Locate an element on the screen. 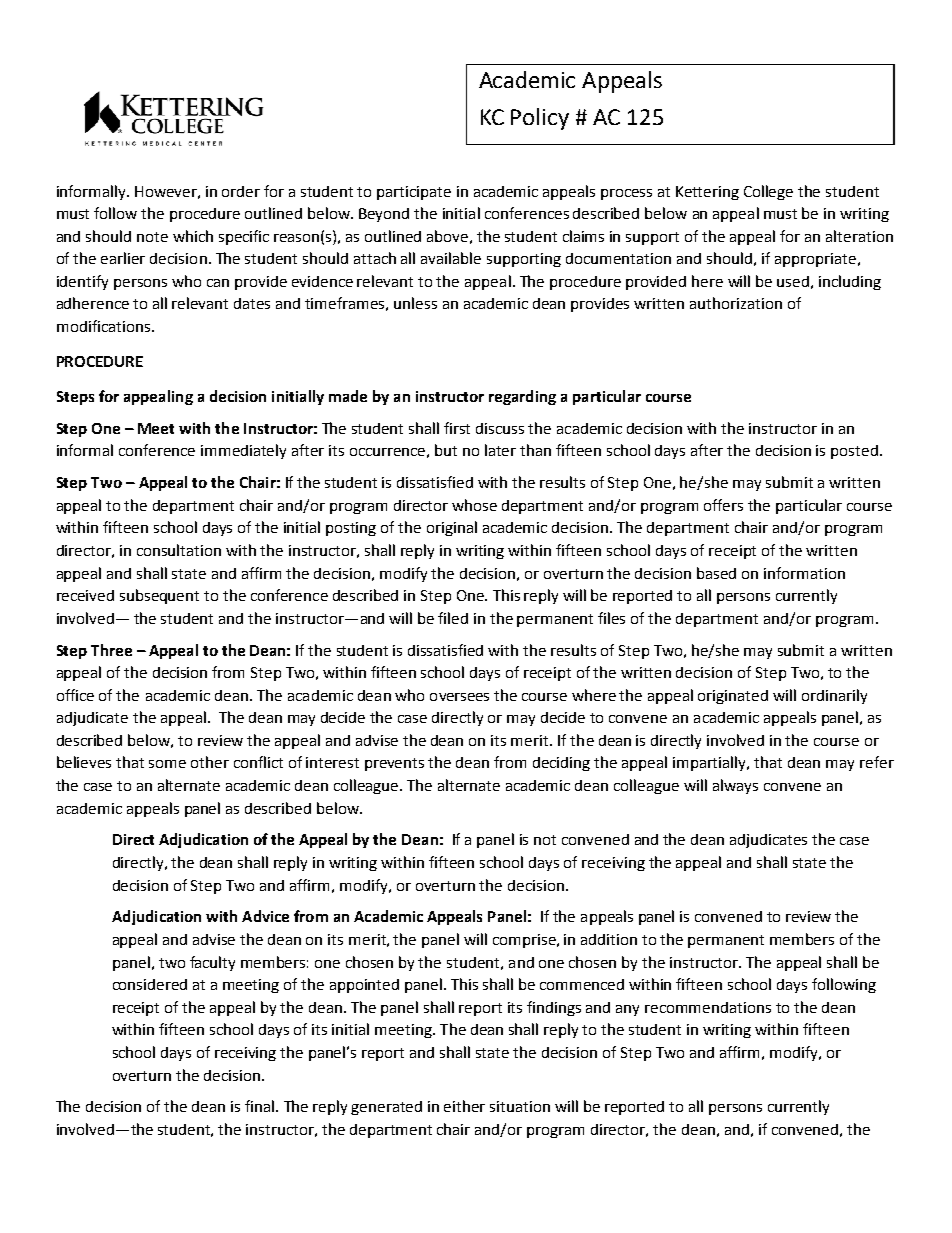 The height and width of the screenshot is (1233, 952). subsequent is located at coordinates (159, 596).
